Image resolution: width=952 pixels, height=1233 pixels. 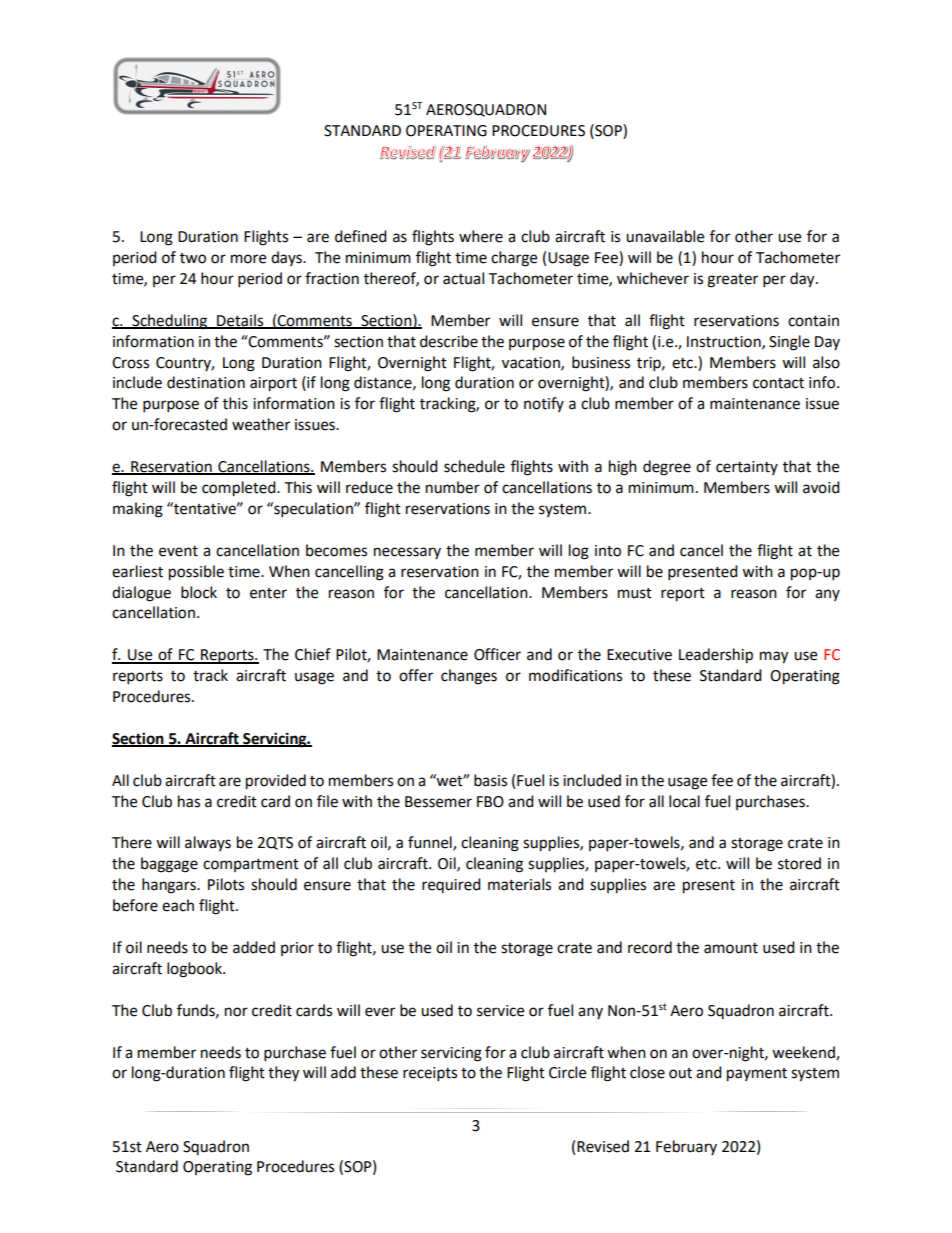 What do you see at coordinates (732, 281) in the screenshot?
I see `greater` at bounding box center [732, 281].
